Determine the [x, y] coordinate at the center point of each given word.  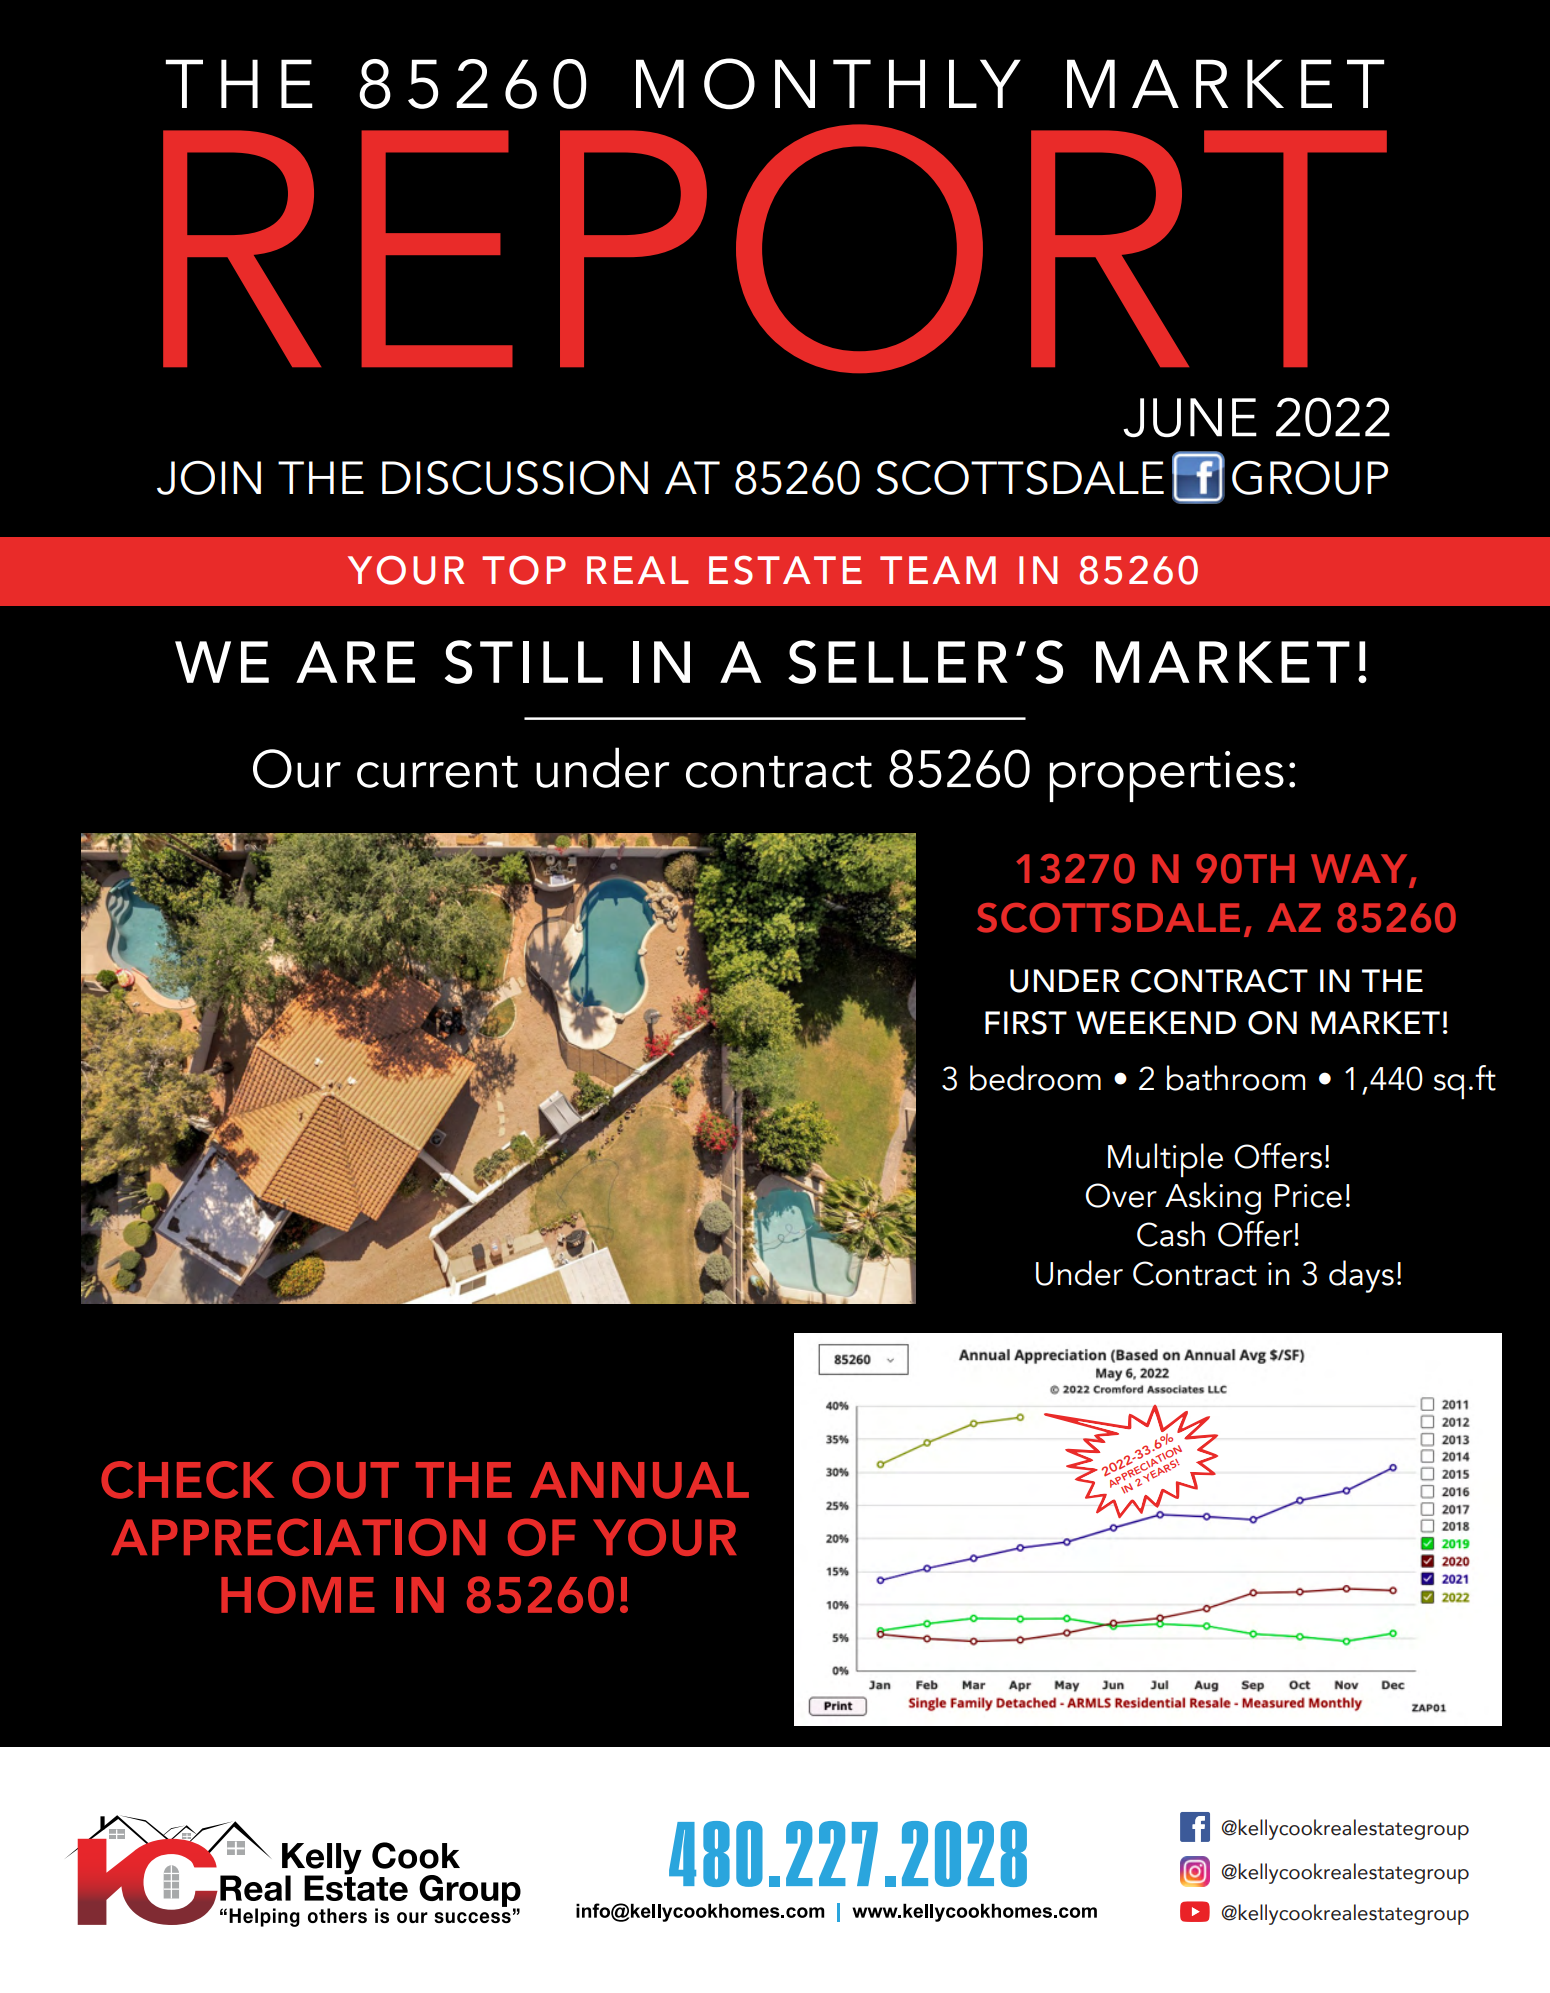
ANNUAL [639, 1480]
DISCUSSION [515, 478]
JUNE [1190, 418]
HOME [297, 1595]
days [1361, 1276]
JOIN [209, 478]
